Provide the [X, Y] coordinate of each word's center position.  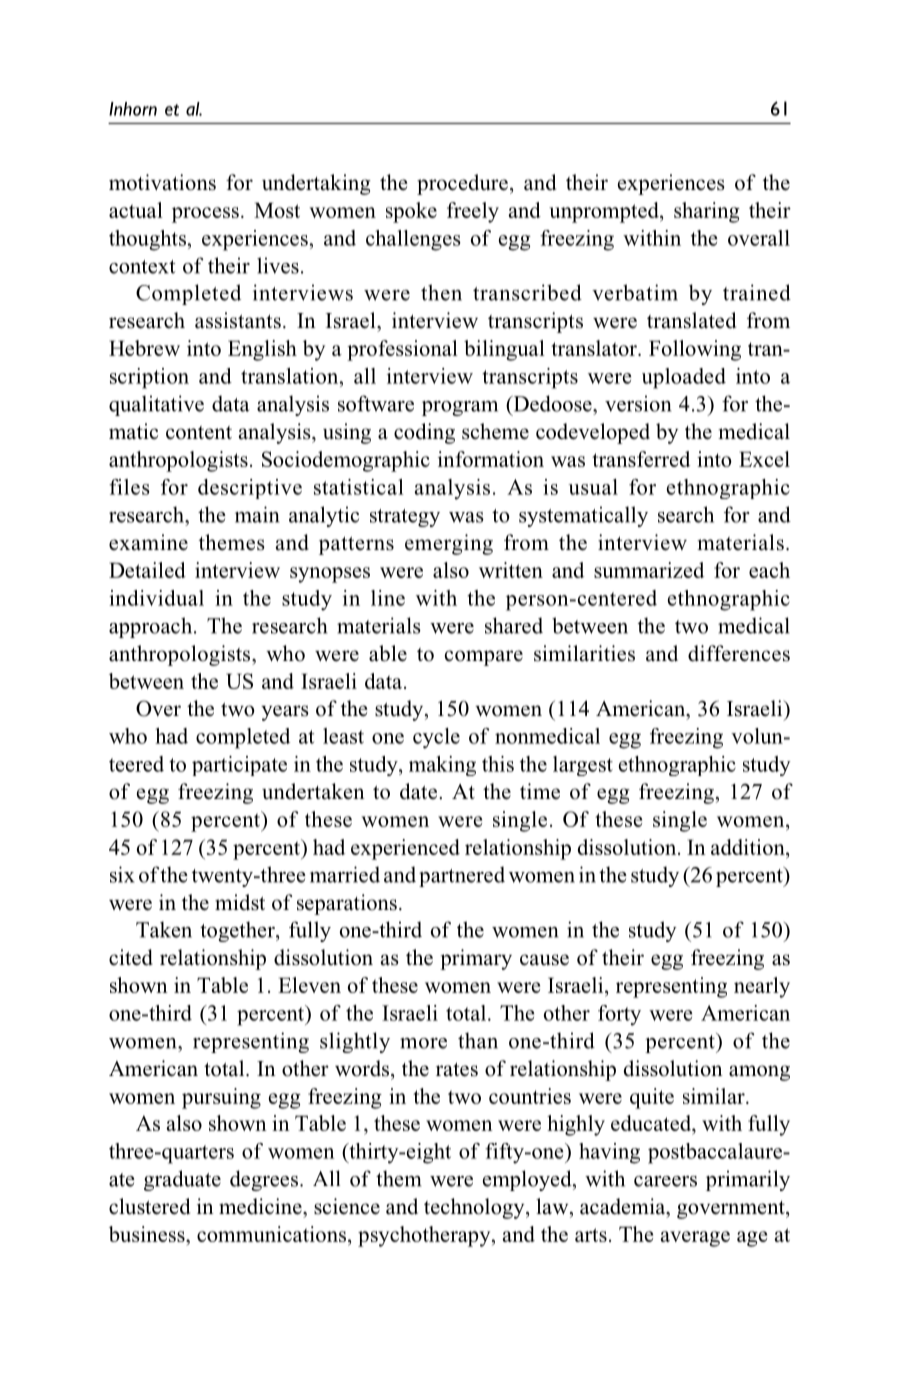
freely [473, 212]
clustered [149, 1206]
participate [239, 766]
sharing [707, 212]
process [205, 215]
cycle [436, 738]
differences [739, 653]
